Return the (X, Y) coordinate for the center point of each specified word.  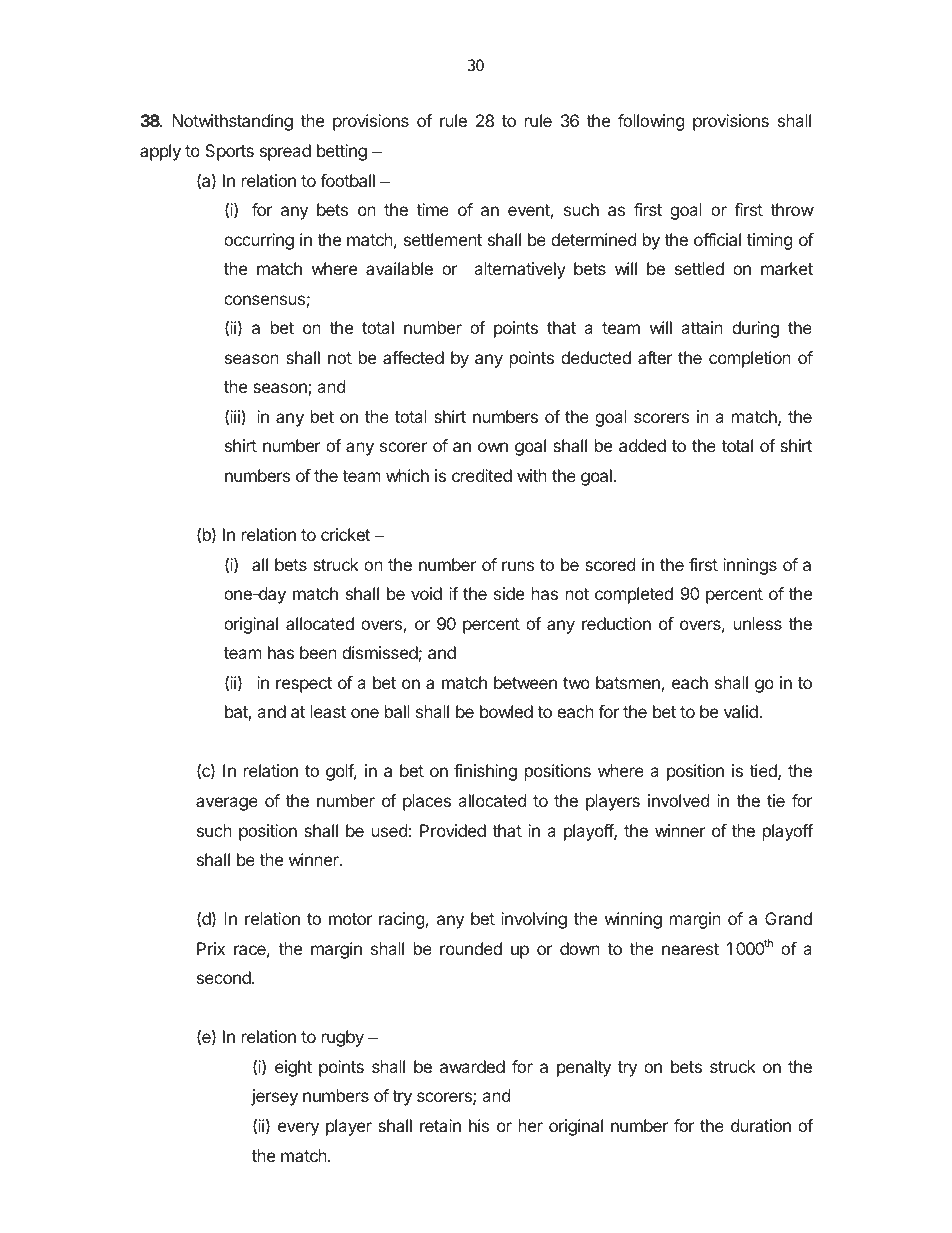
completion (750, 359)
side (509, 593)
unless (758, 623)
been (318, 652)
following (651, 122)
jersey (274, 1097)
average (227, 804)
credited (482, 475)
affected (413, 357)
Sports (229, 152)
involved (678, 800)
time (432, 209)
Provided (453, 830)
